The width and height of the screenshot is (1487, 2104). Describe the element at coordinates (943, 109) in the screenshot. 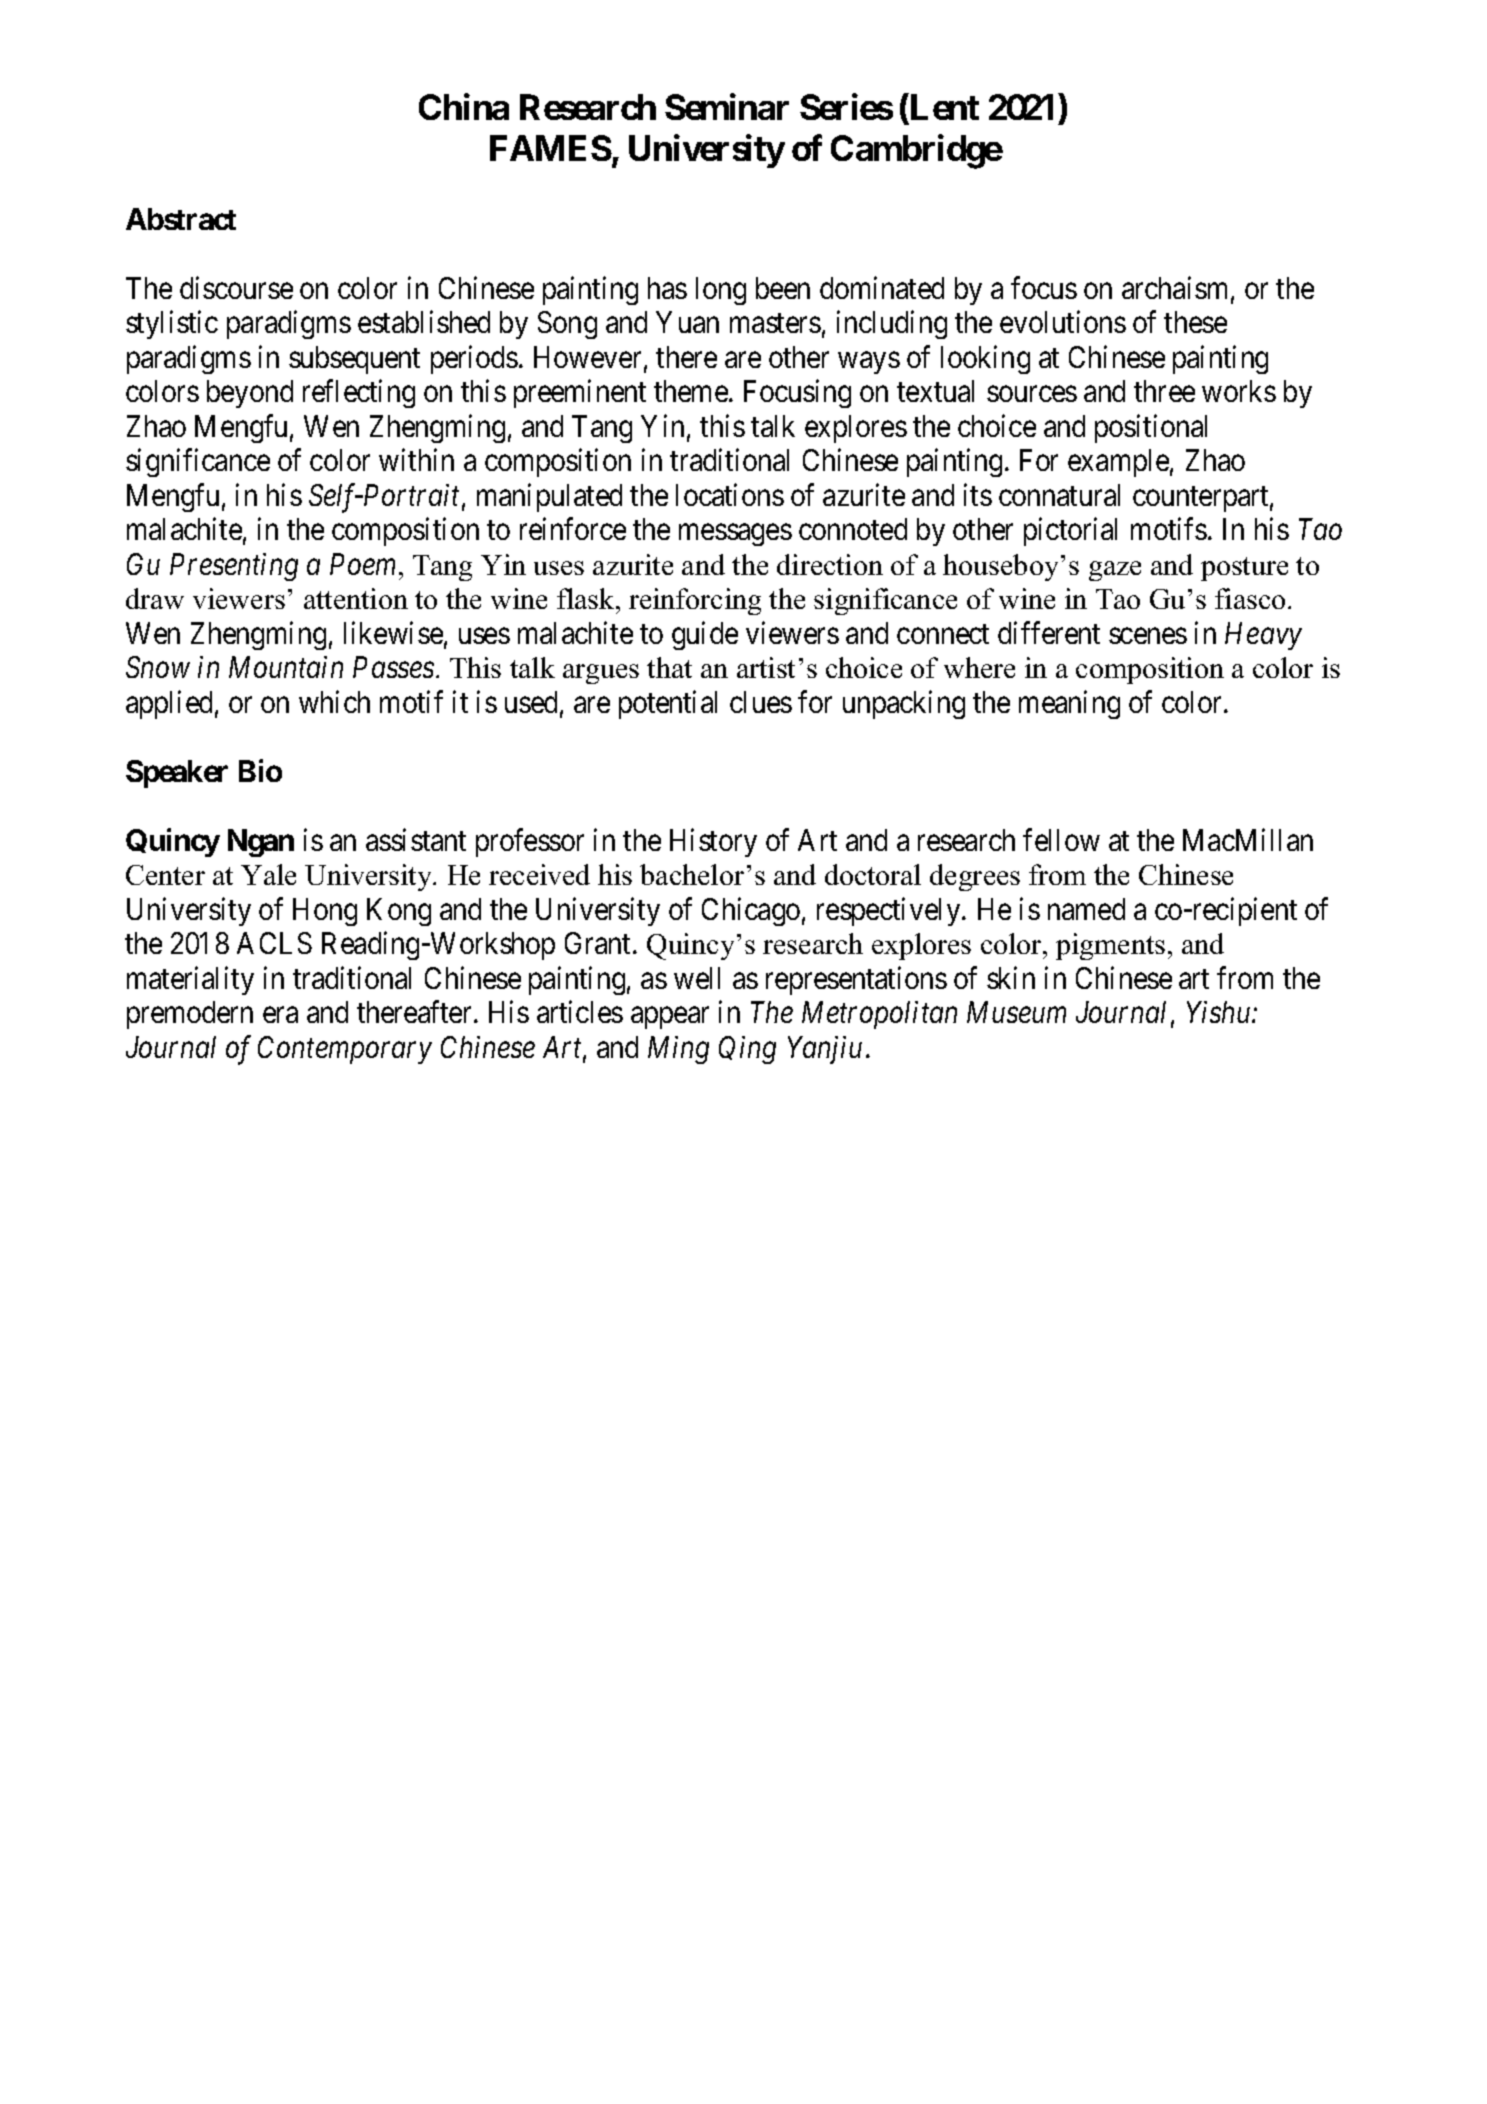

I see `Lent` at that location.
